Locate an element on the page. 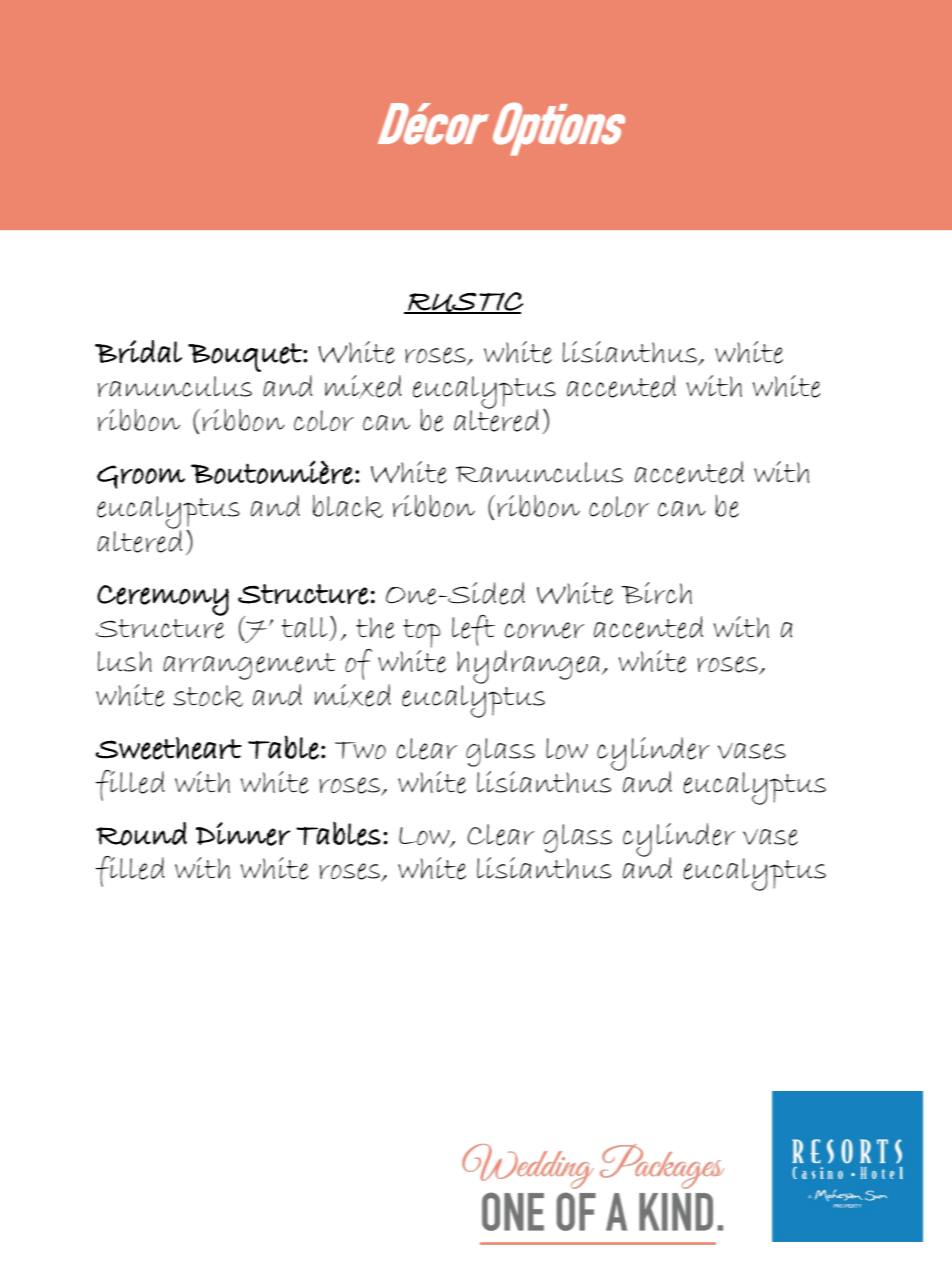 The height and width of the image is (1270, 952). black is located at coordinates (348, 506).
